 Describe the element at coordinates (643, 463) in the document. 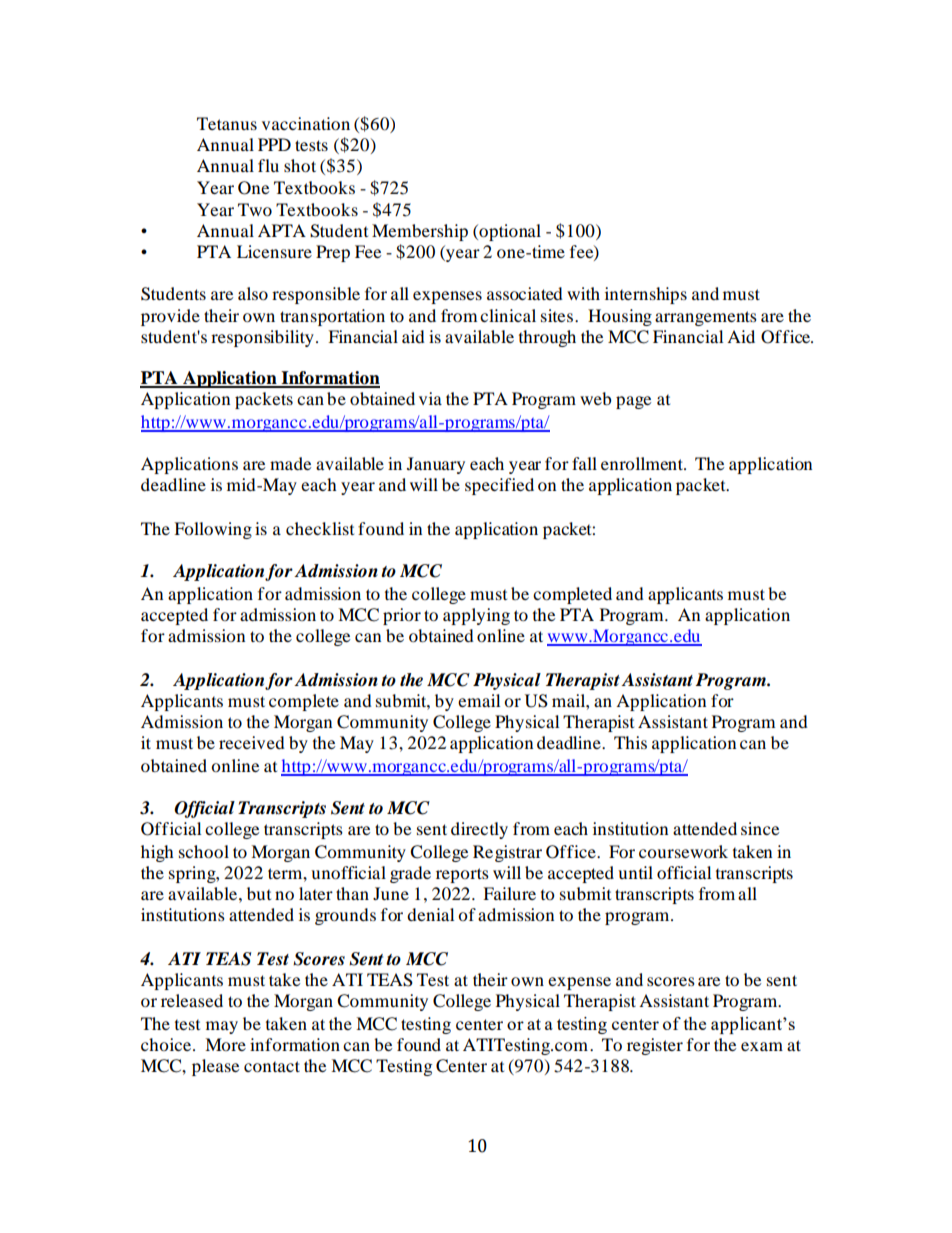

I see `enrollment` at that location.
